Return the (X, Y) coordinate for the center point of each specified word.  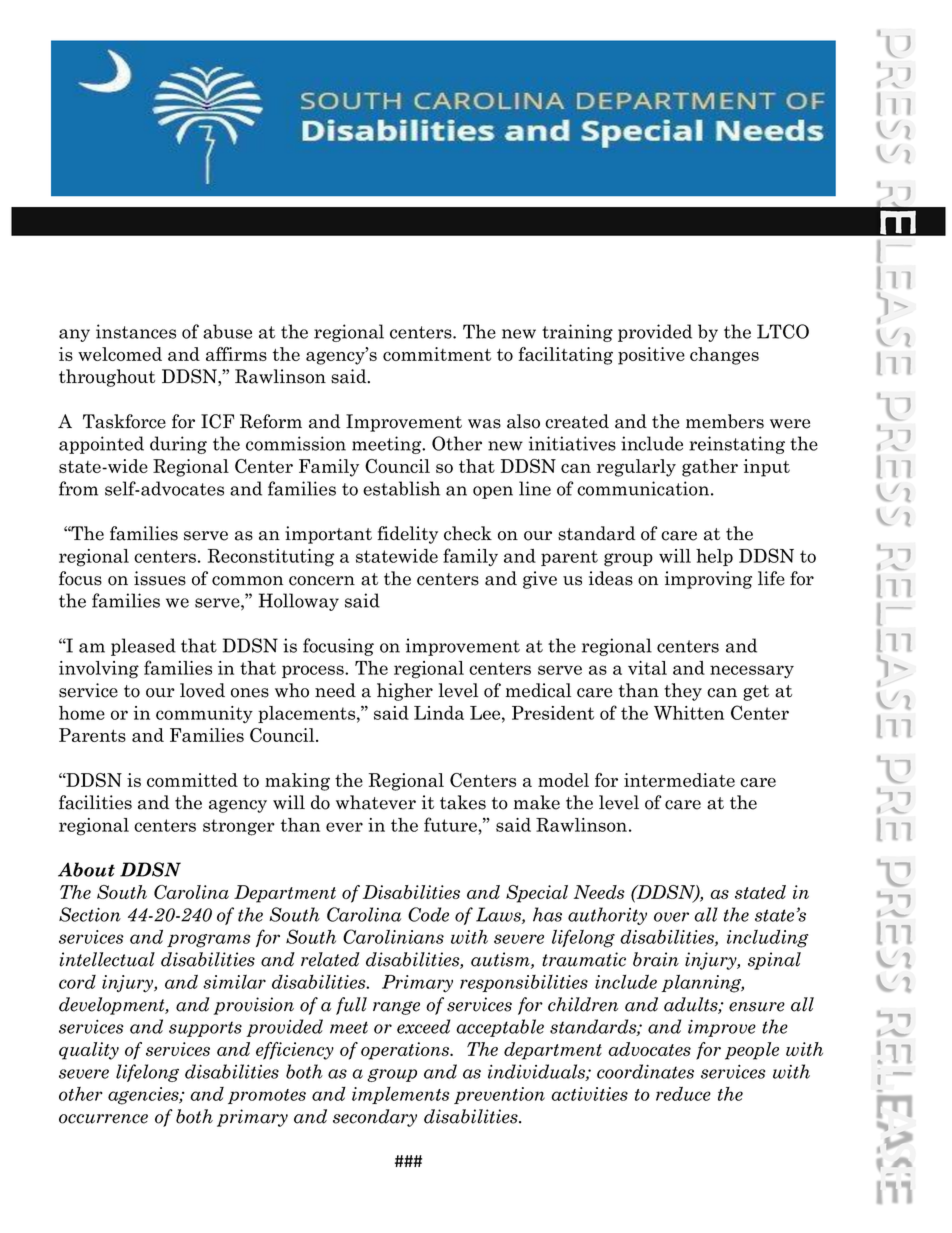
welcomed (120, 354)
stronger (239, 827)
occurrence (103, 1119)
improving (708, 580)
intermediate (679, 780)
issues (160, 578)
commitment (437, 354)
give (540, 580)
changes (724, 356)
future (451, 824)
